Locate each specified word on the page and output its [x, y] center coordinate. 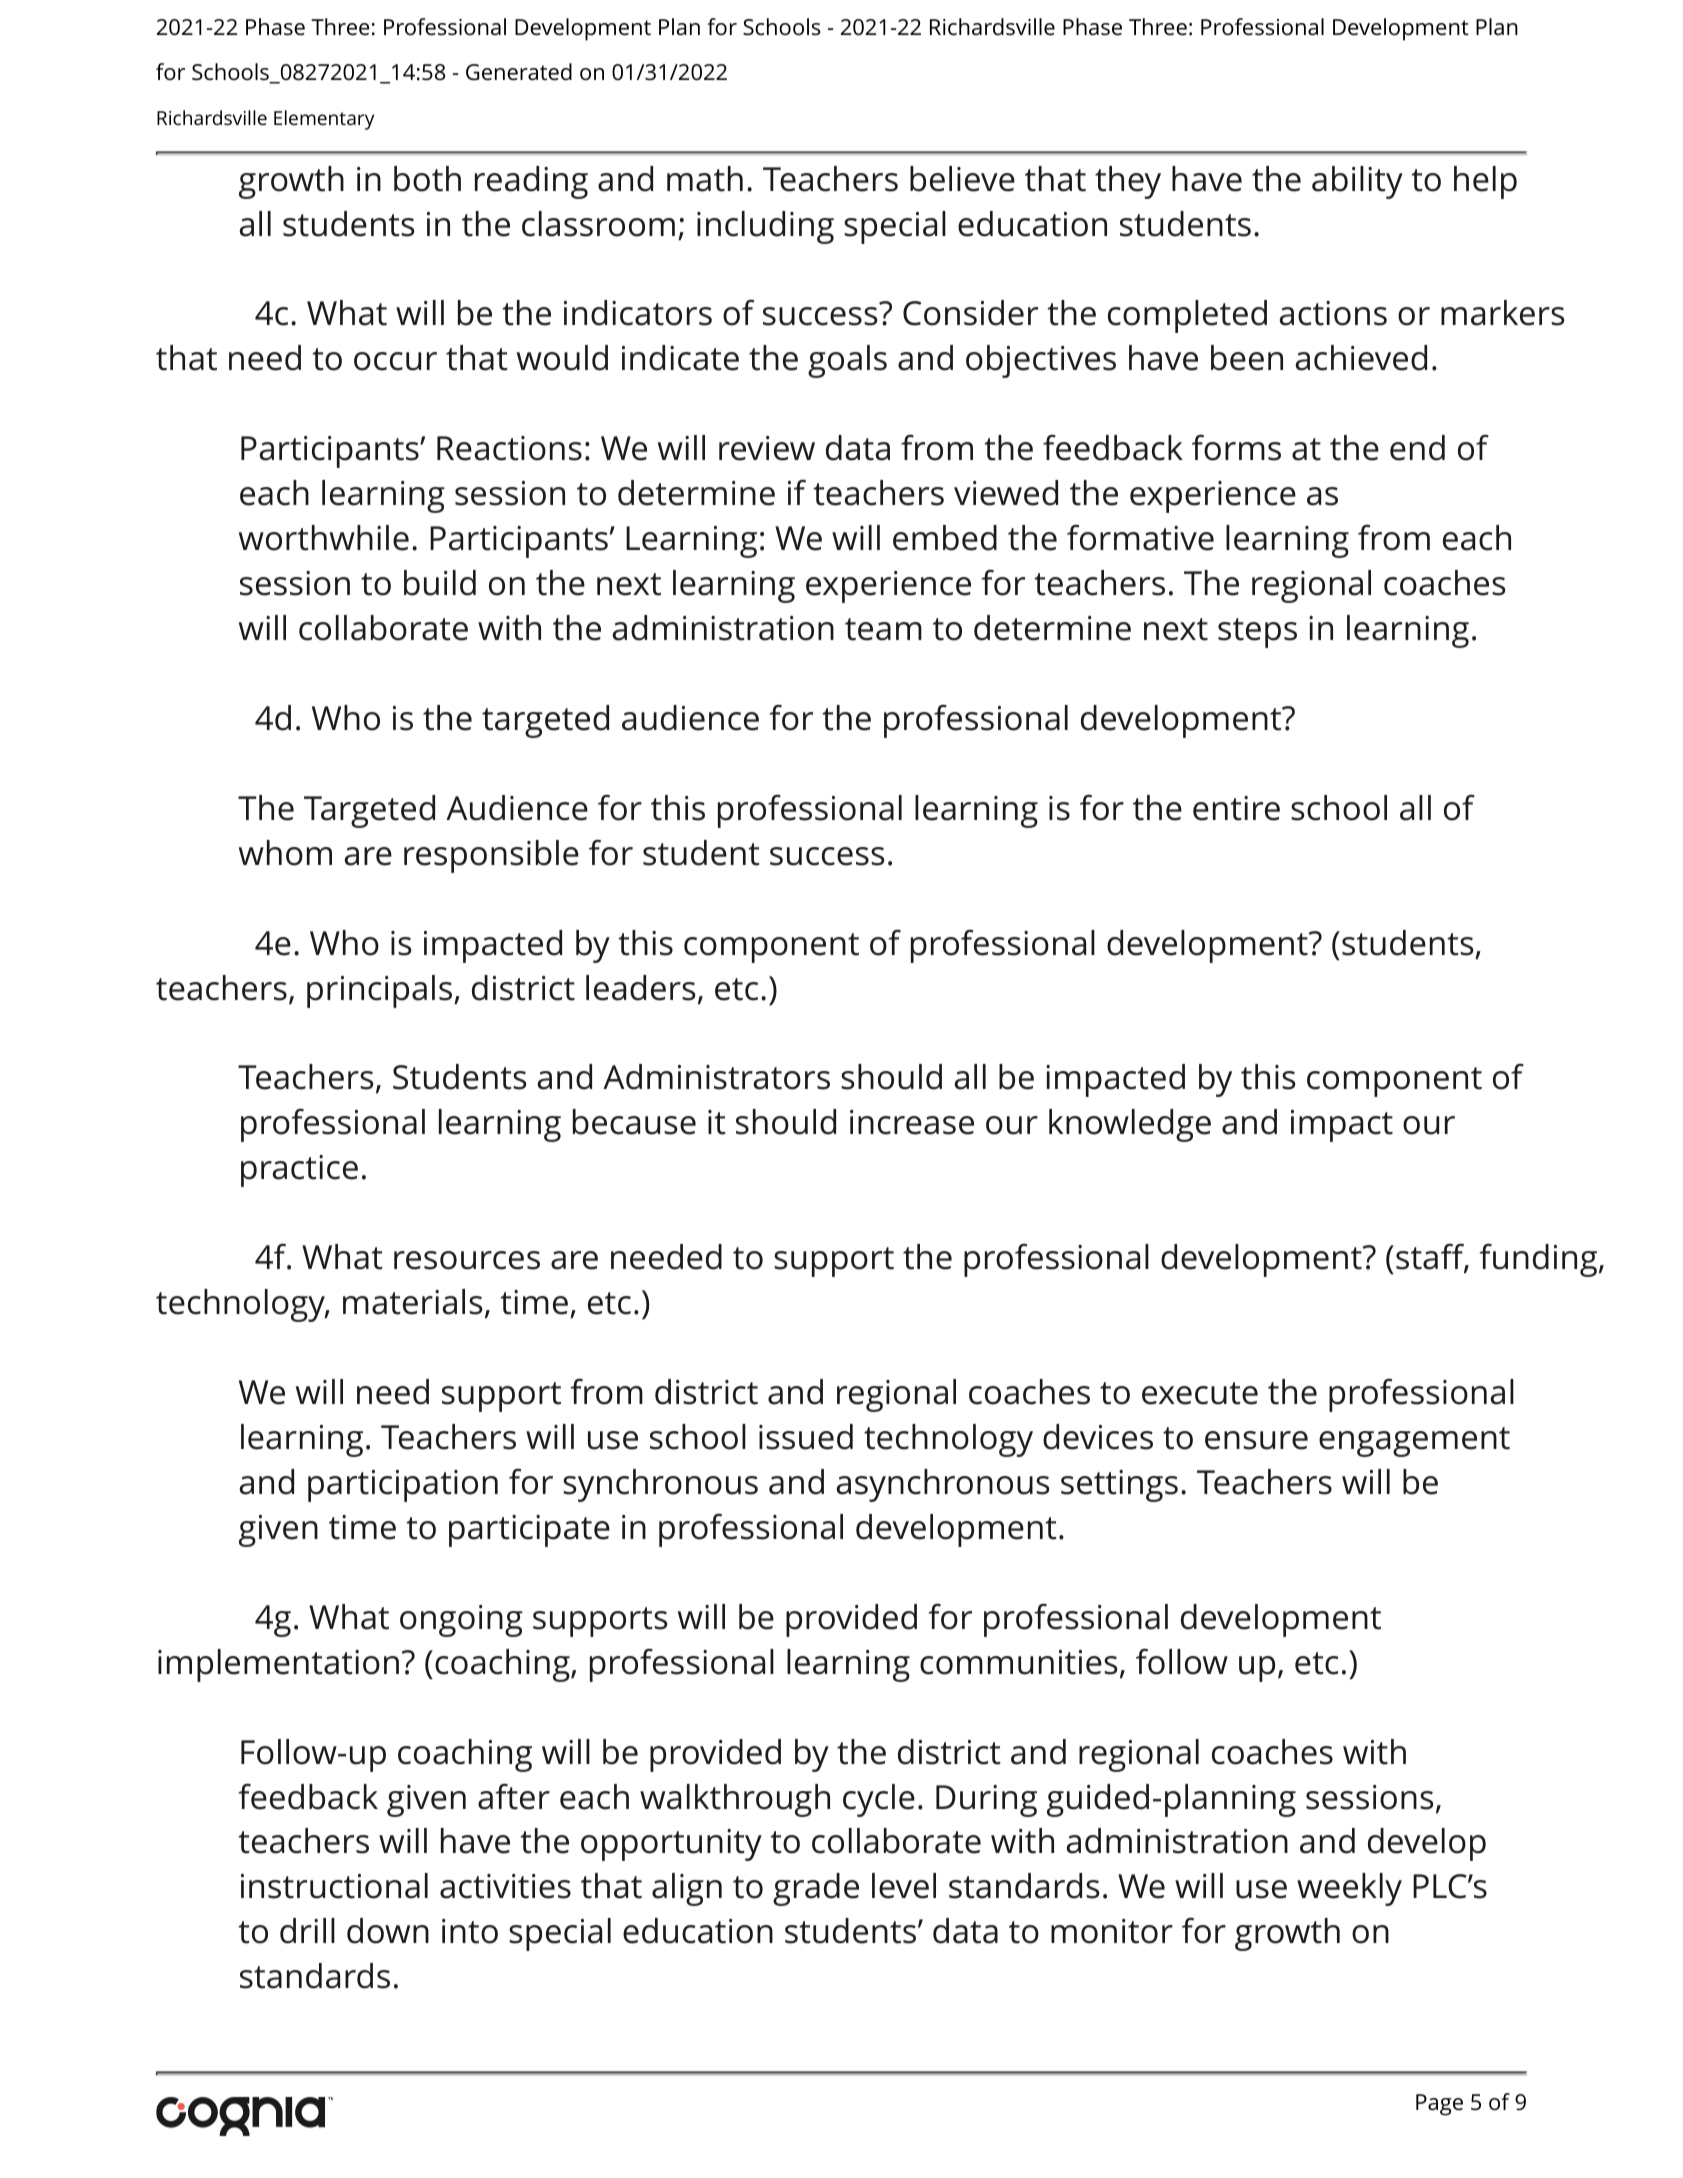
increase [912, 1122]
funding [1539, 1260]
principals [379, 991]
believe [962, 179]
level [904, 1886]
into [470, 1931]
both [427, 179]
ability [1357, 182]
